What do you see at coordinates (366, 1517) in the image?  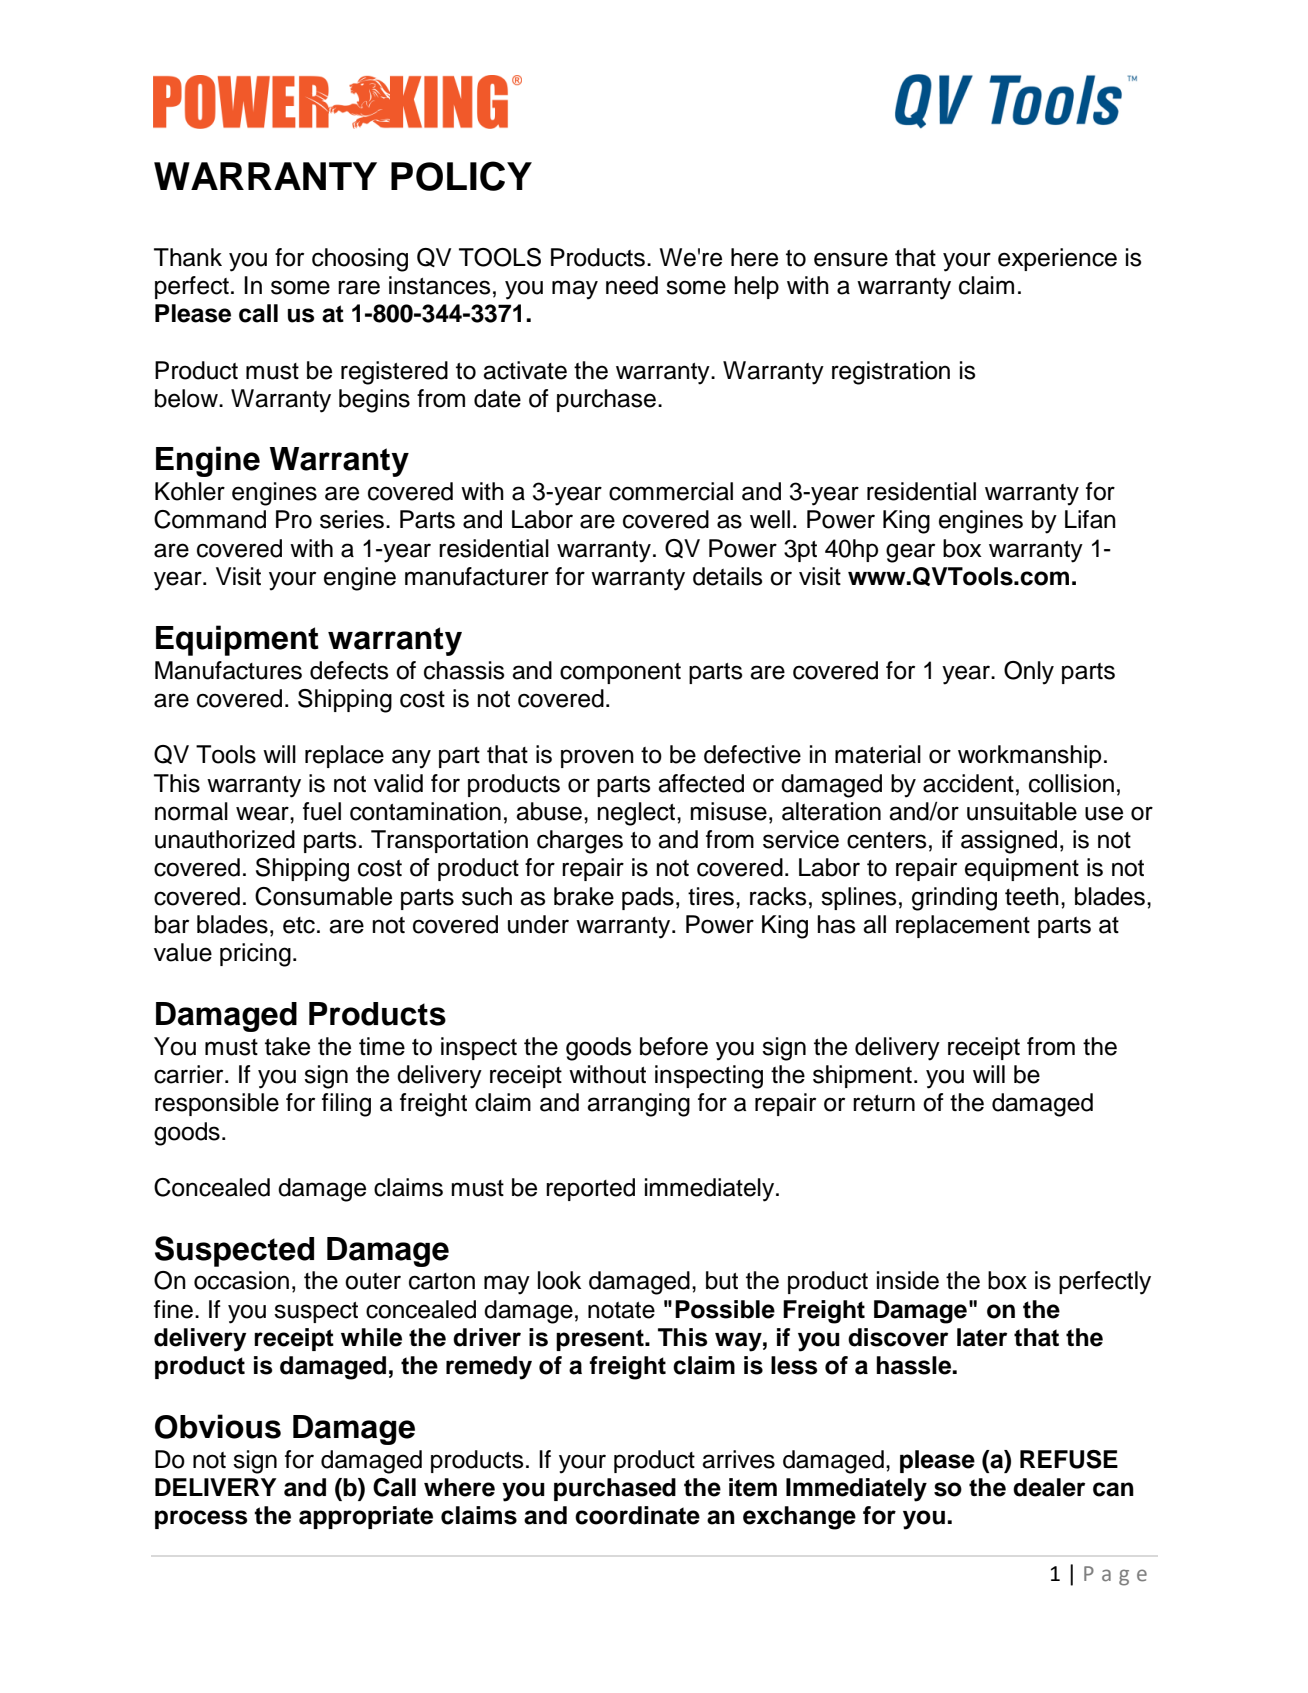 I see `appropriate` at bounding box center [366, 1517].
